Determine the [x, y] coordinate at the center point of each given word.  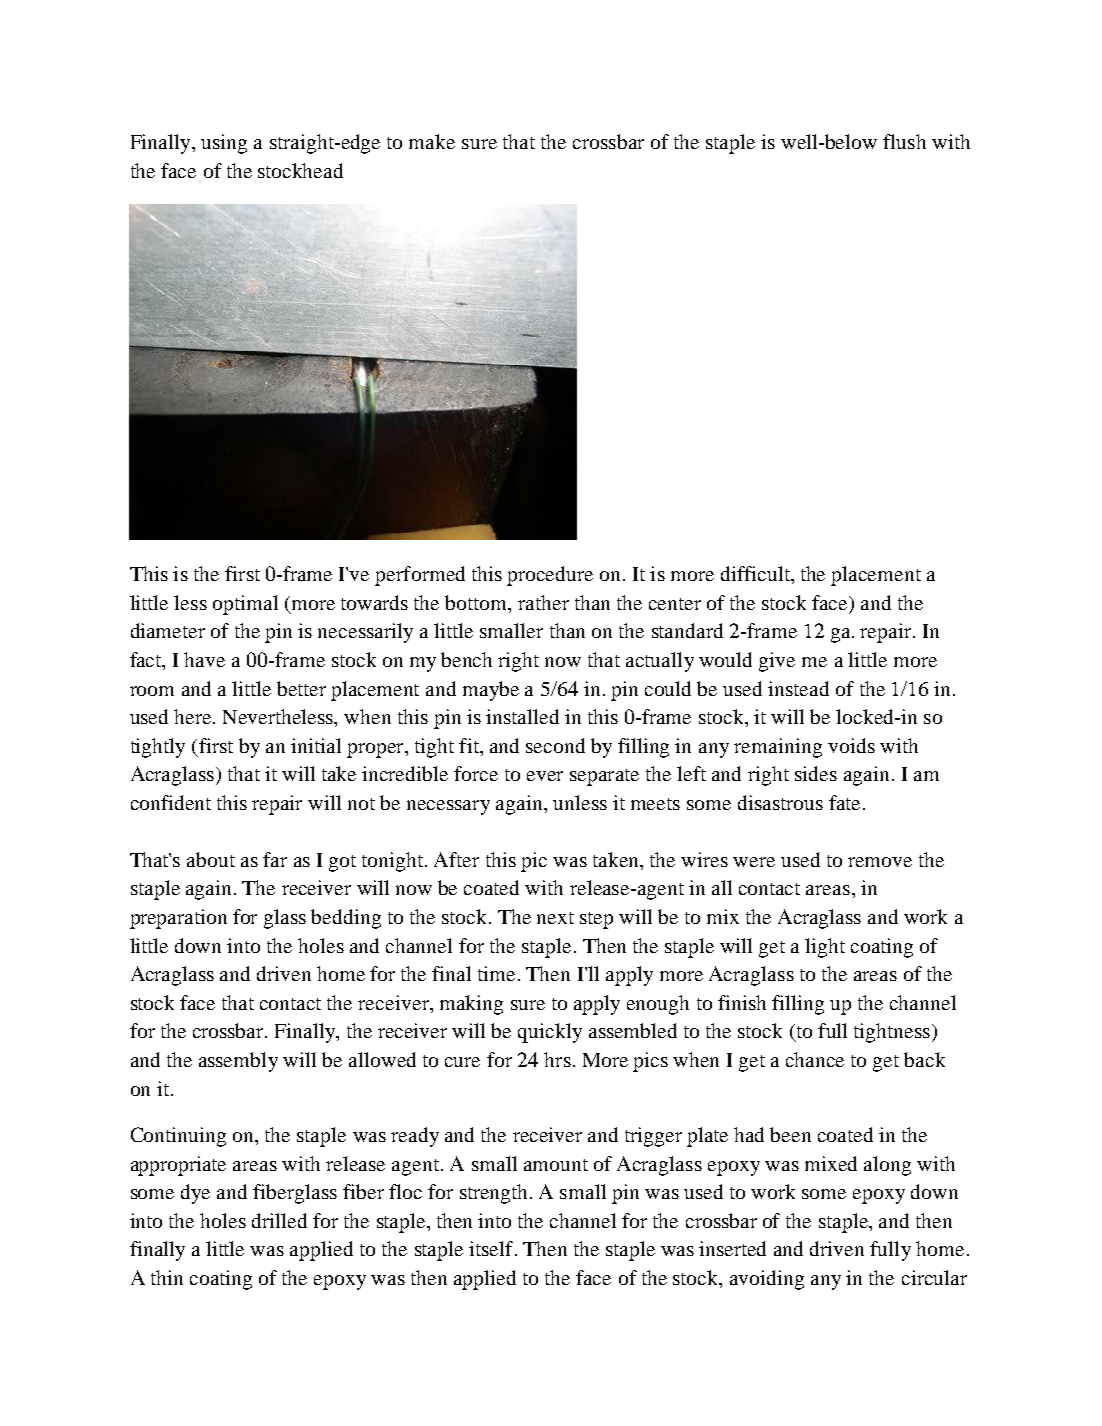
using [224, 144]
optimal [245, 605]
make [432, 141]
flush [904, 141]
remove [880, 862]
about [211, 859]
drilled [279, 1220]
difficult [756, 573]
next [555, 918]
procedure [550, 576]
